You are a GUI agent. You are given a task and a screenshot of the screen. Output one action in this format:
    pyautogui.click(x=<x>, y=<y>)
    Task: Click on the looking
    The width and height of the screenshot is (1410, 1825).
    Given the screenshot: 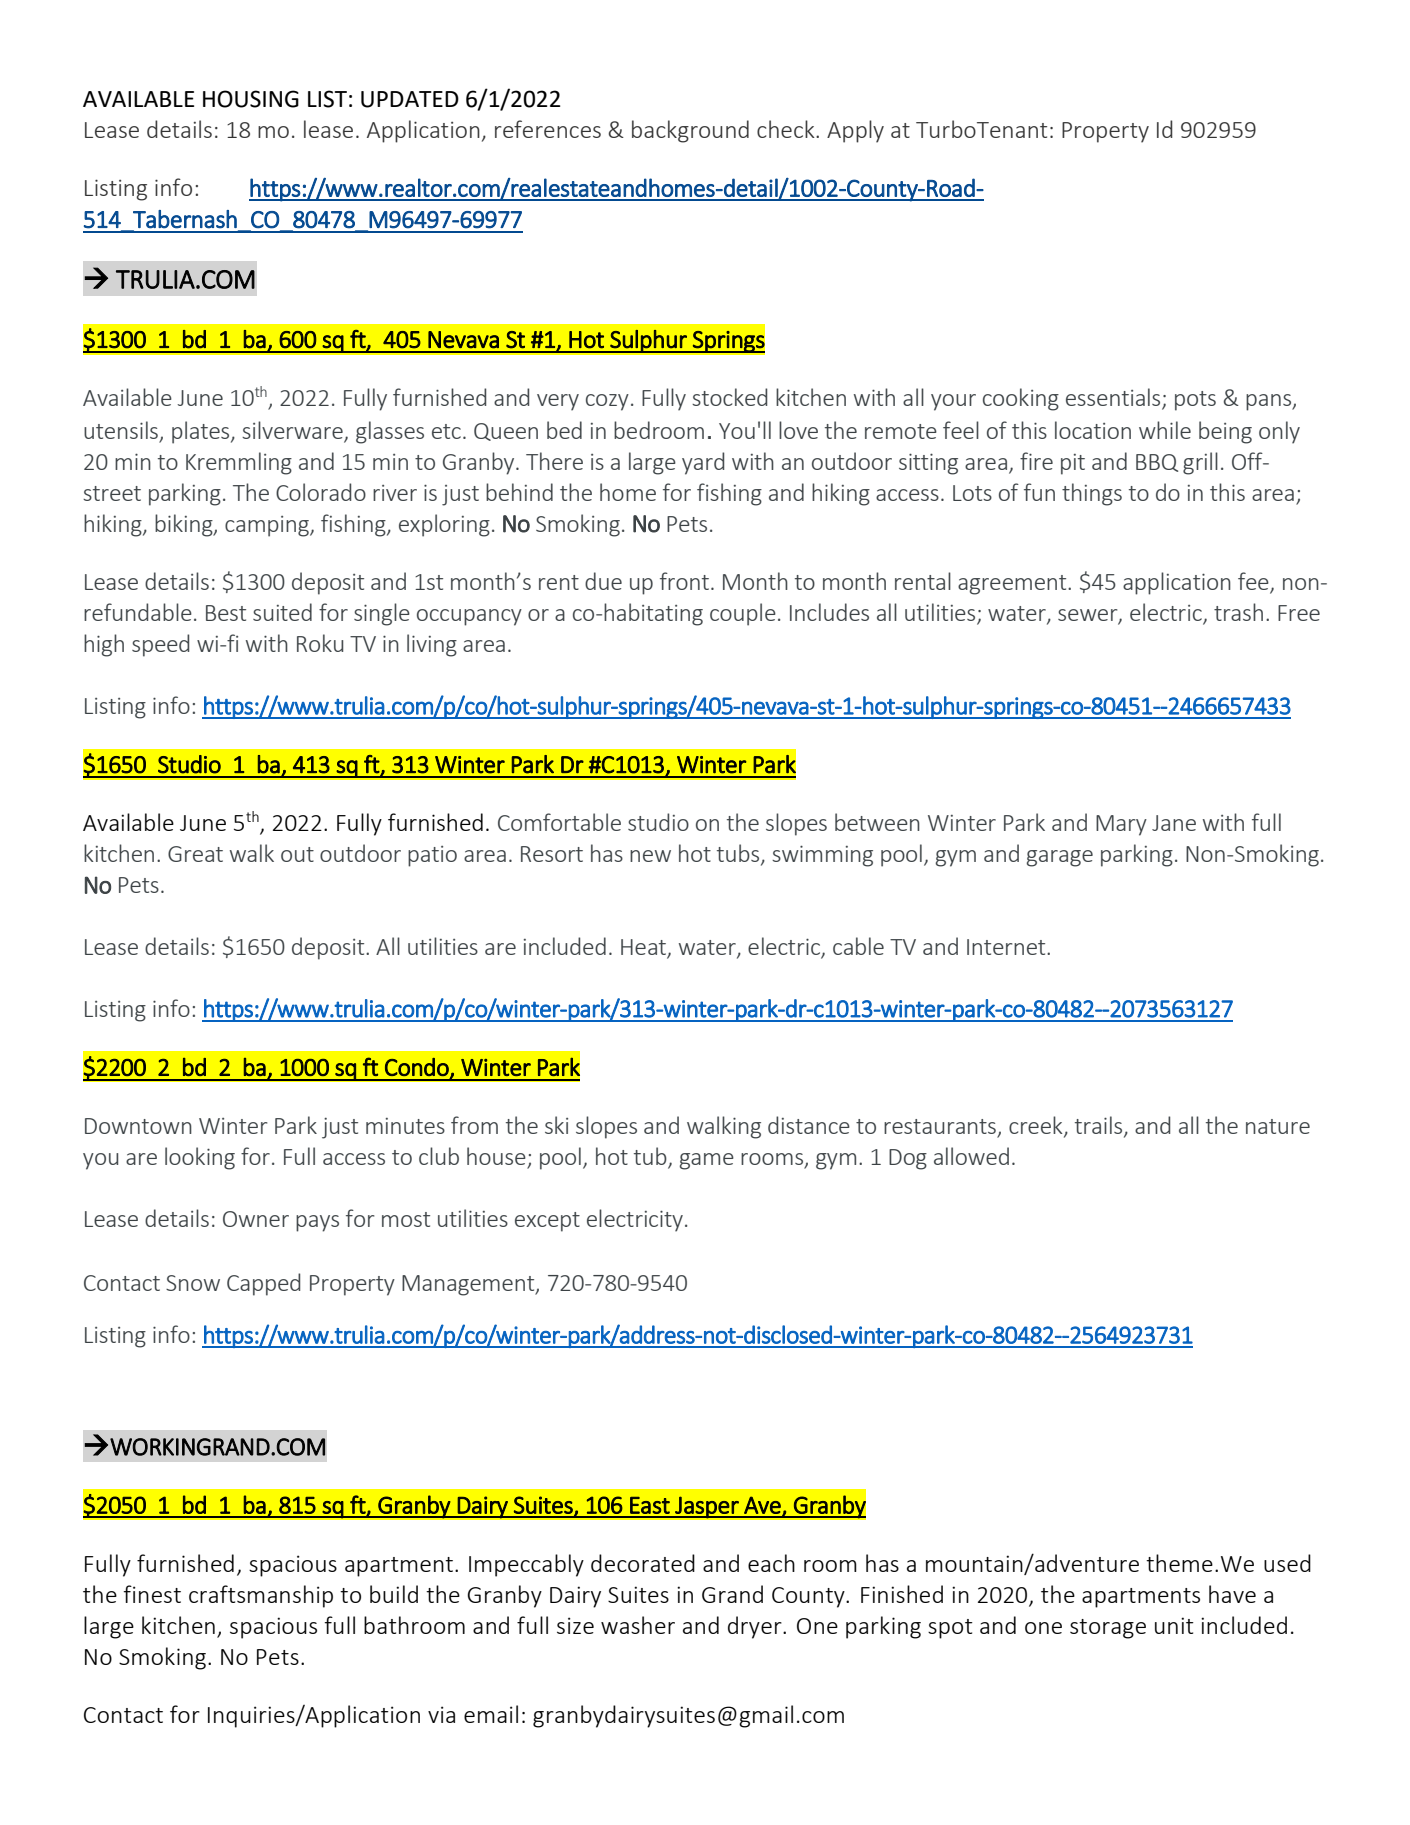 What is the action you would take?
    pyautogui.click(x=200, y=1158)
